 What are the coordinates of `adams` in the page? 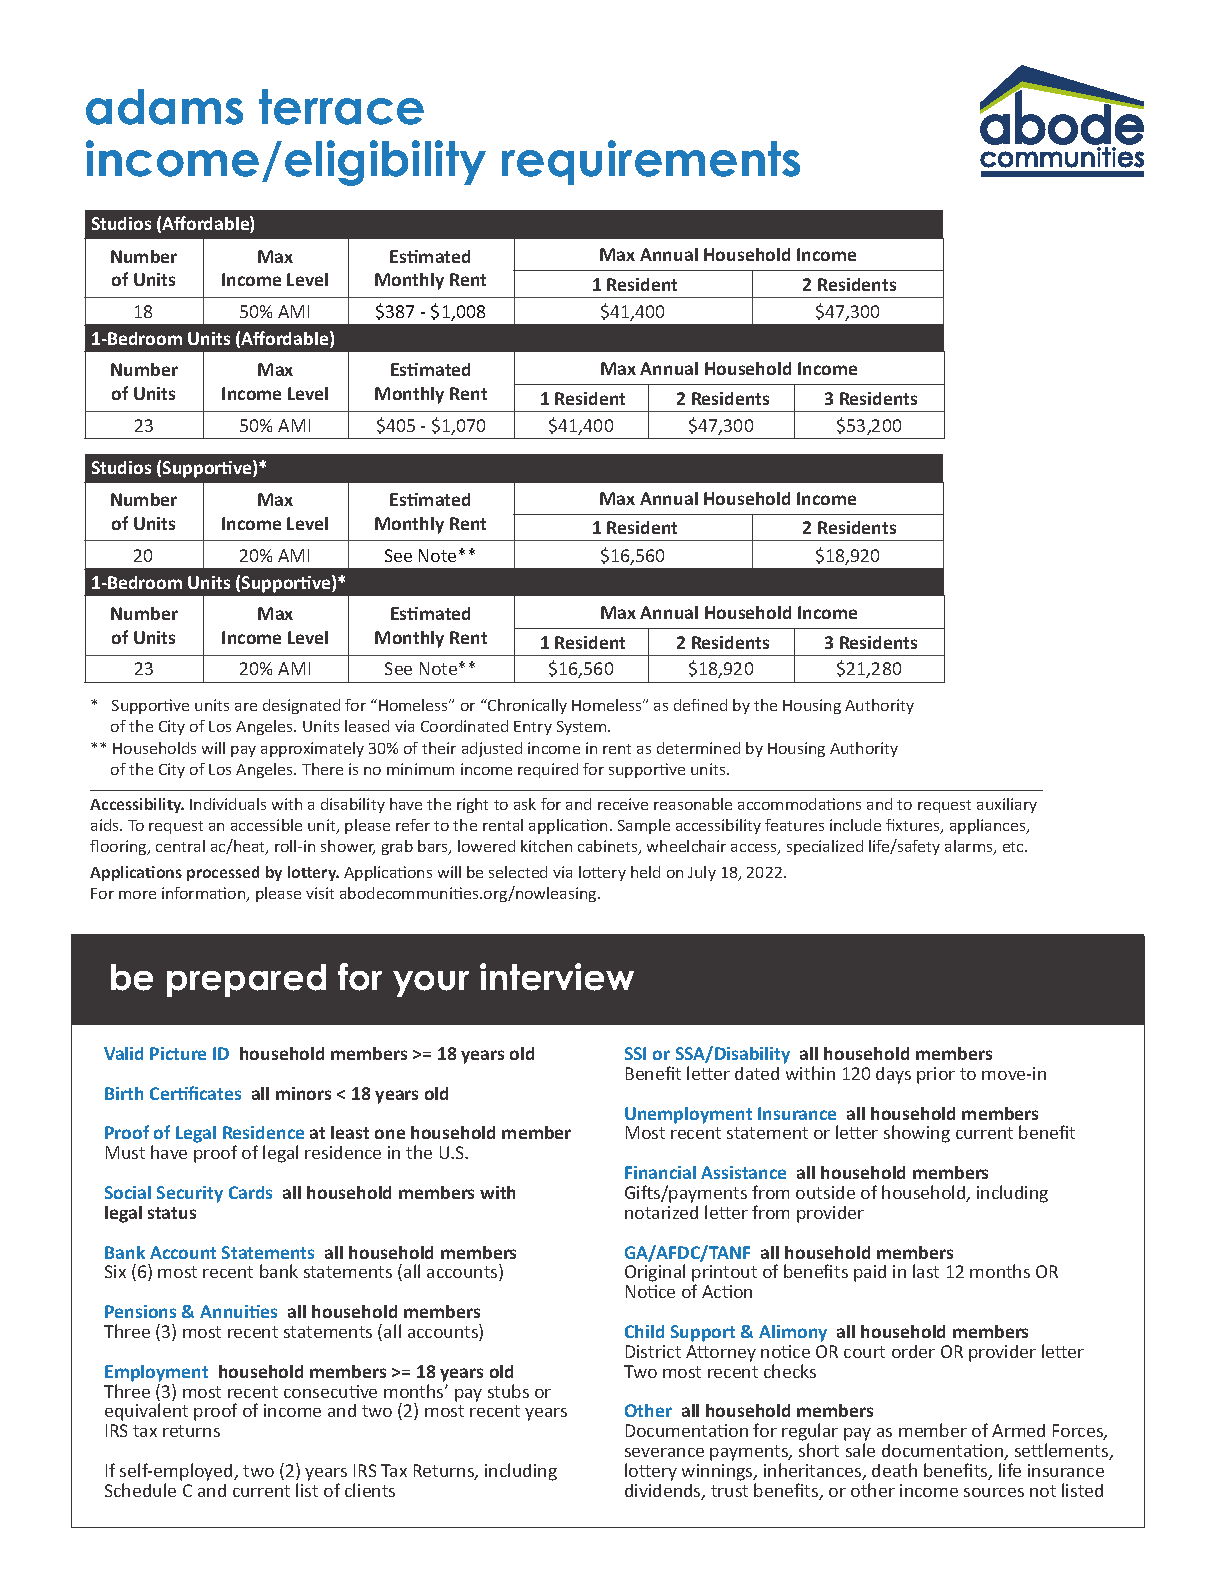 It's located at (164, 107).
